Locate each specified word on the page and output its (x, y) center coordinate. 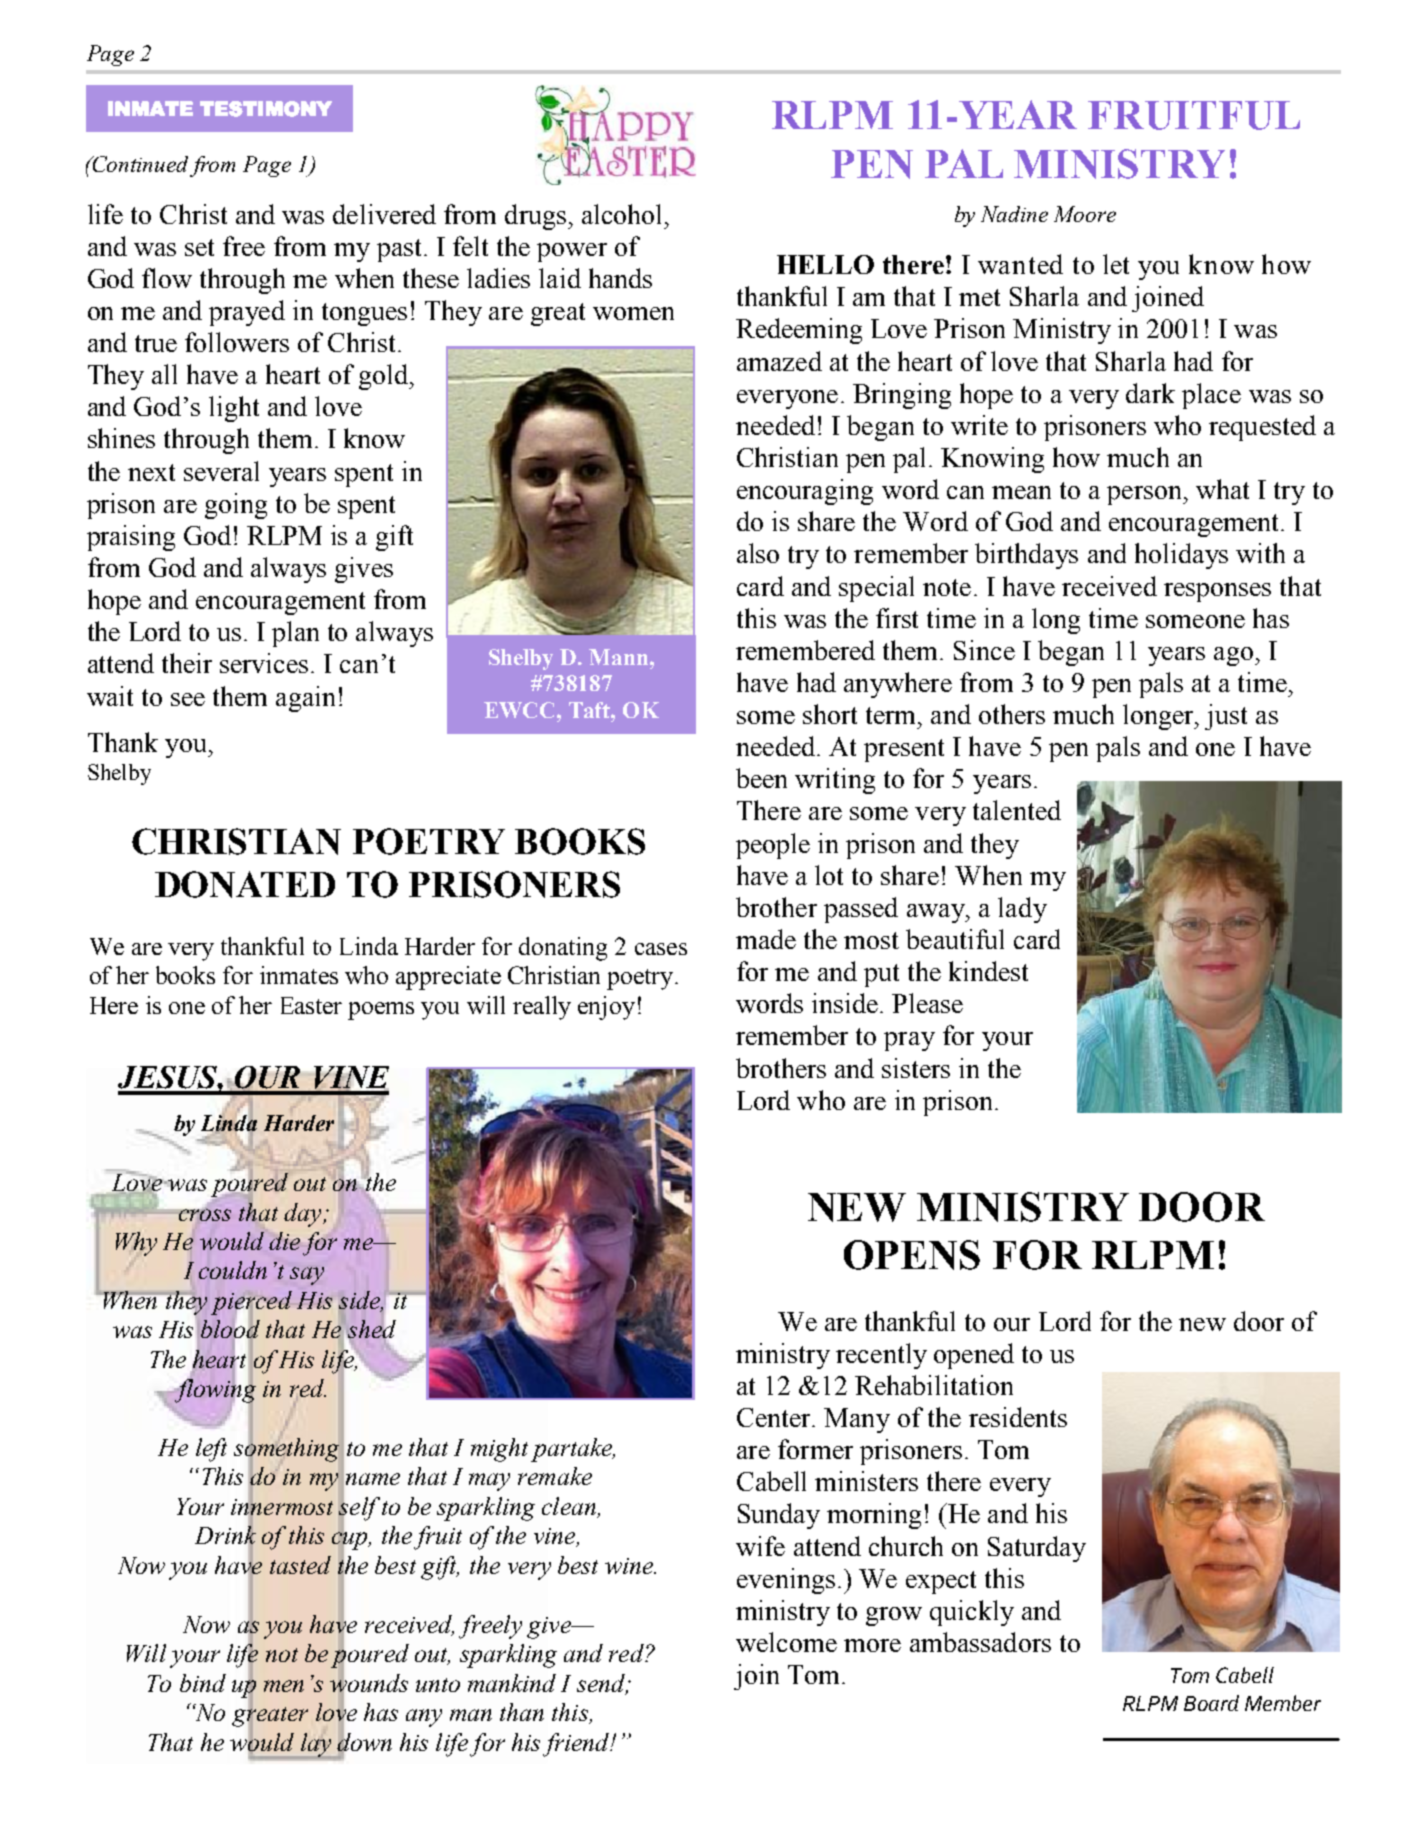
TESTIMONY (266, 109)
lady (1022, 910)
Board (1211, 1703)
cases (661, 949)
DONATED (245, 884)
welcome (786, 1642)
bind (203, 1683)
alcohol (621, 214)
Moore (1085, 214)
